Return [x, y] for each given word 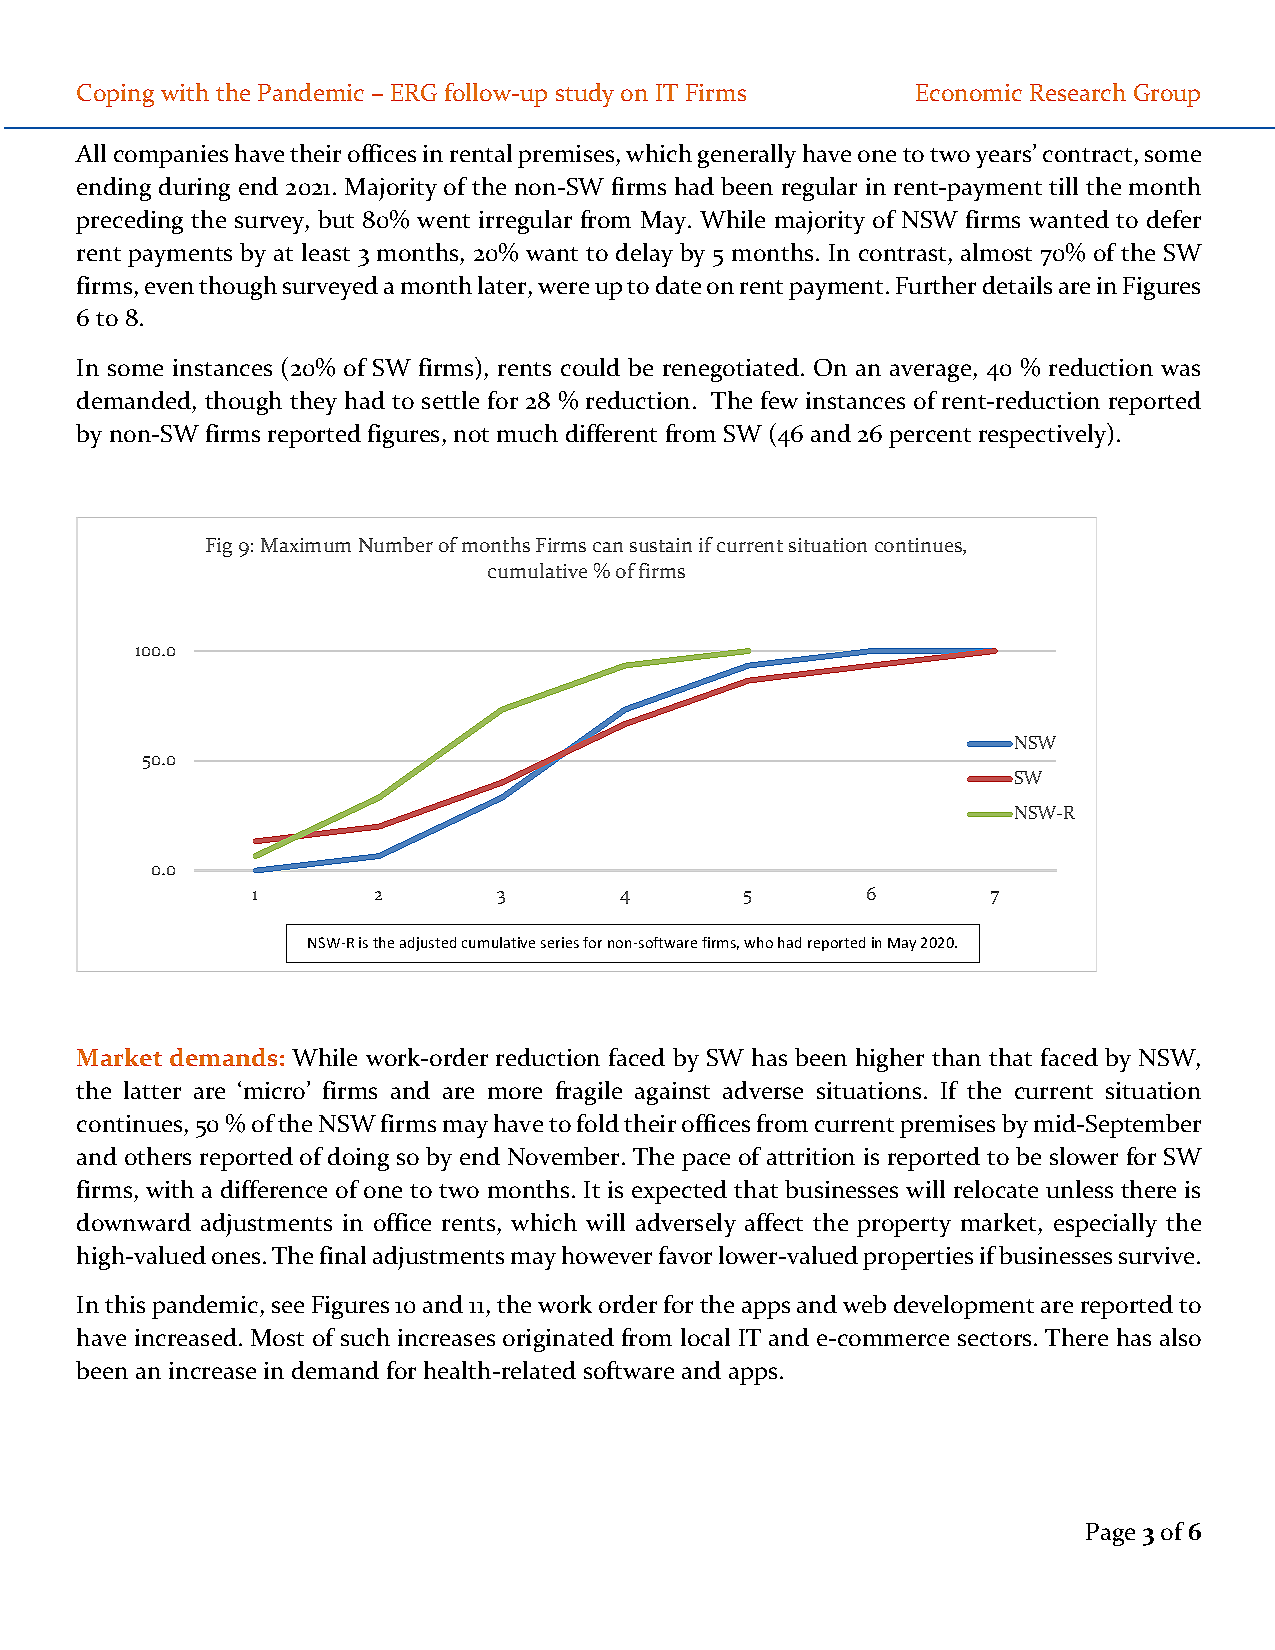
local [705, 1337]
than [956, 1057]
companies [171, 156]
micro [276, 1090]
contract [1087, 155]
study [585, 95]
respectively [1044, 435]
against [672, 1093]
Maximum [306, 545]
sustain [661, 545]
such [365, 1337]
